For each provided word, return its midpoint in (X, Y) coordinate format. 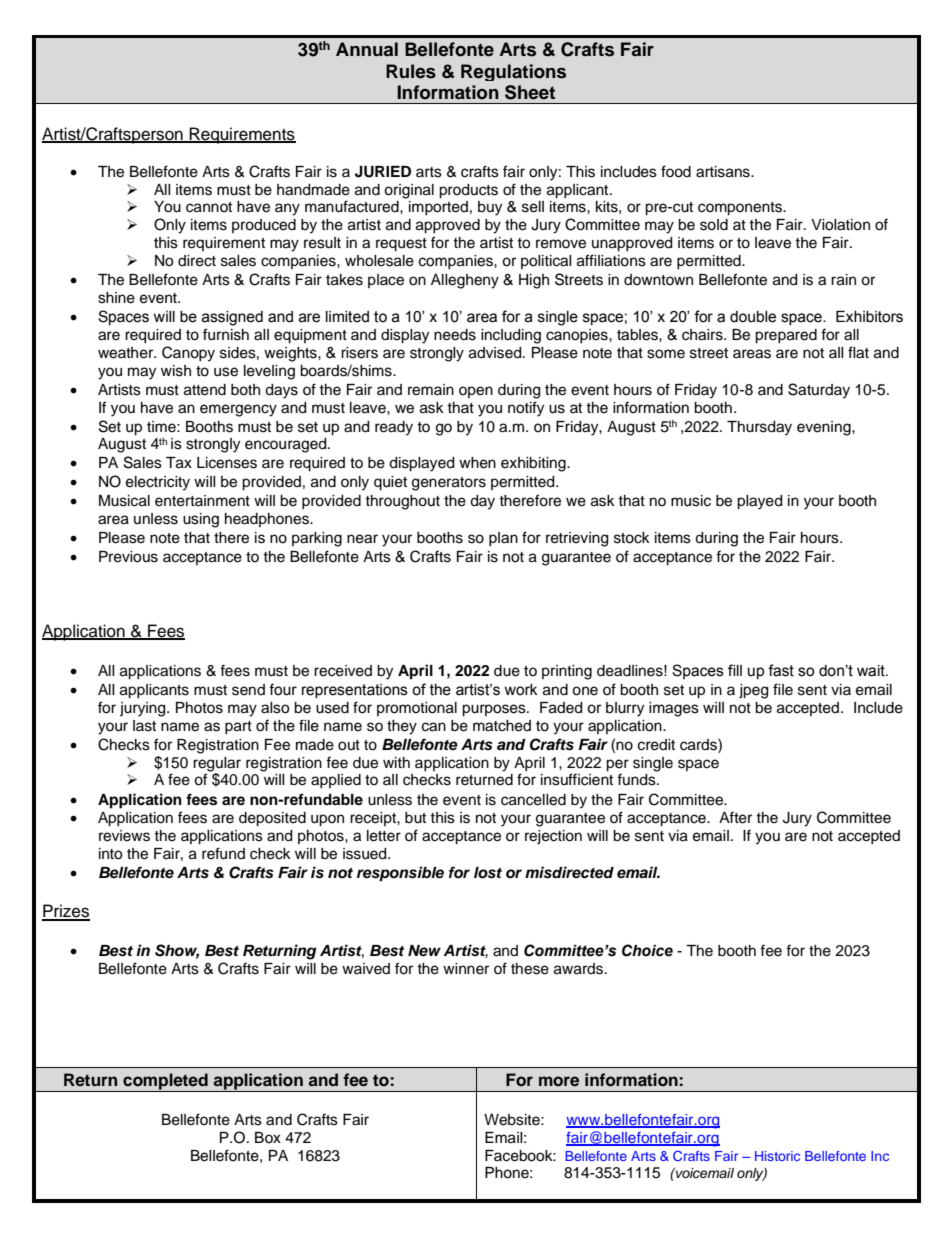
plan (503, 539)
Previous (128, 557)
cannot (209, 207)
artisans (724, 172)
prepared (786, 336)
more (559, 1081)
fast (781, 670)
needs (455, 335)
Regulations (513, 72)
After (735, 817)
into (110, 854)
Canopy (188, 354)
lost (488, 873)
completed (165, 1082)
